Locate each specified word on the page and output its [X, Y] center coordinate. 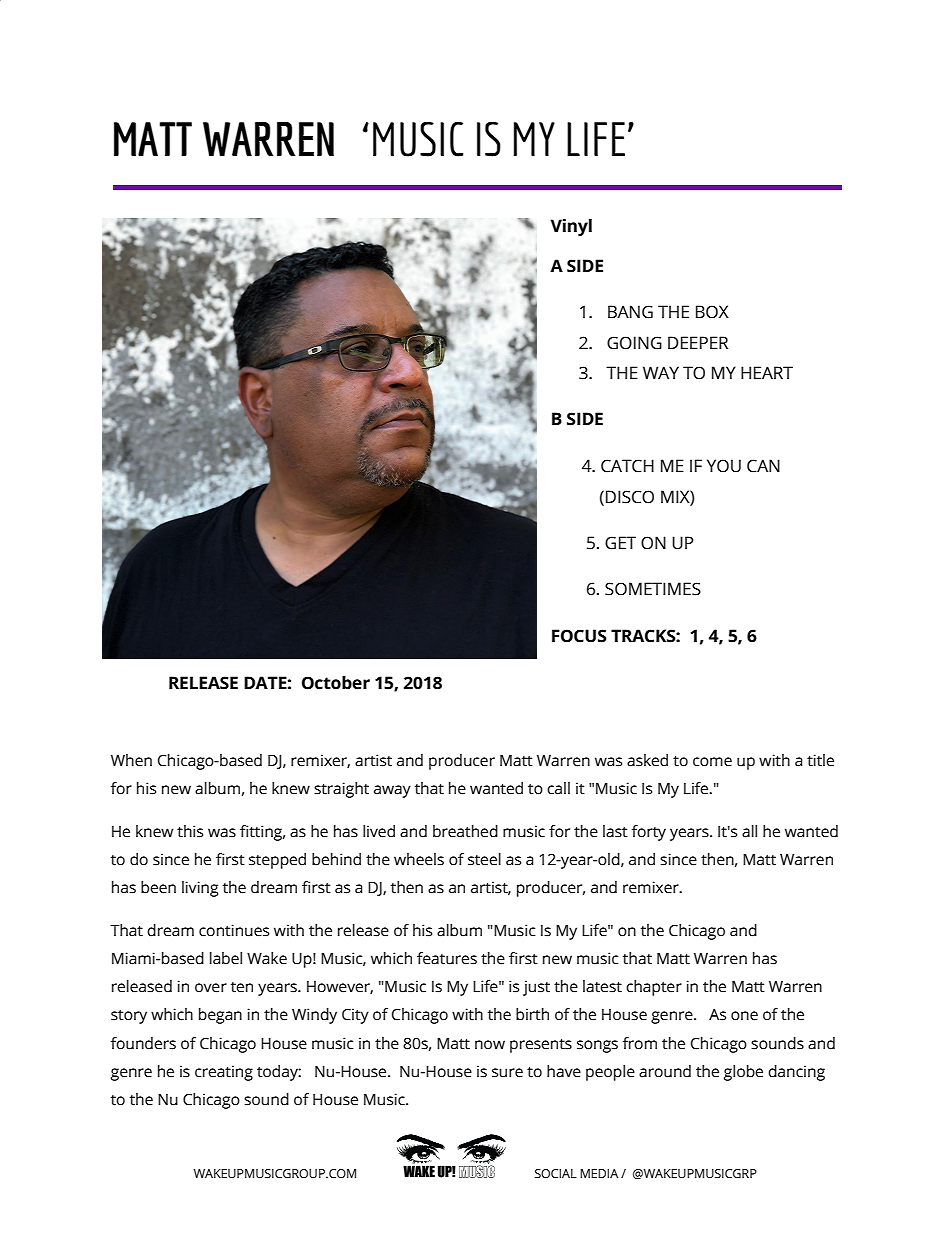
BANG [630, 312]
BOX [712, 312]
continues [234, 930]
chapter [654, 988]
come [712, 762]
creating [224, 1073]
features [447, 958]
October [336, 683]
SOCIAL [556, 1174]
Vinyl [571, 227]
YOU [724, 466]
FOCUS [579, 636]
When [131, 760]
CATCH [627, 466]
